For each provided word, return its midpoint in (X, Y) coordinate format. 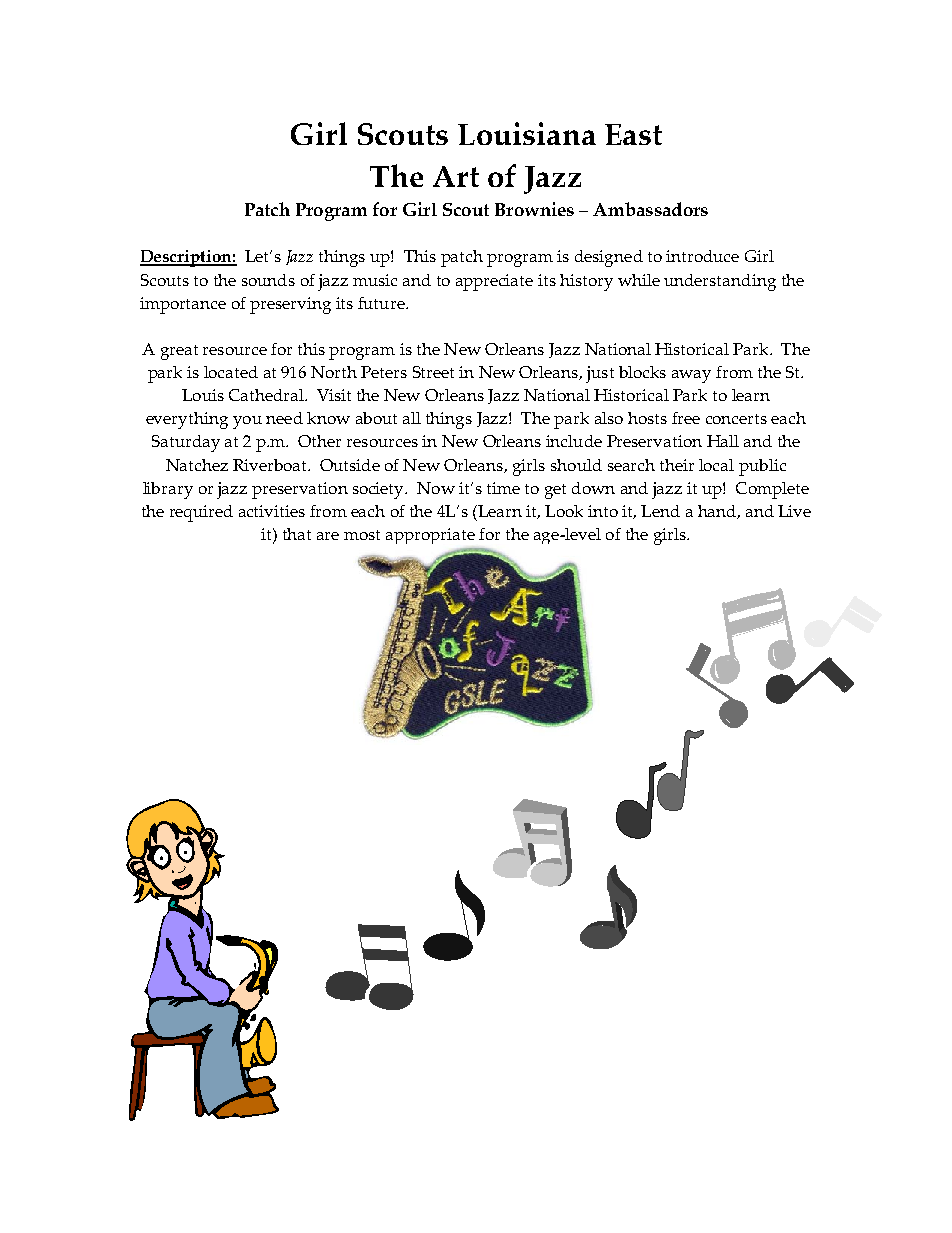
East (633, 134)
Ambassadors (650, 209)
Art (456, 176)
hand (718, 512)
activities (272, 511)
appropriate (430, 536)
